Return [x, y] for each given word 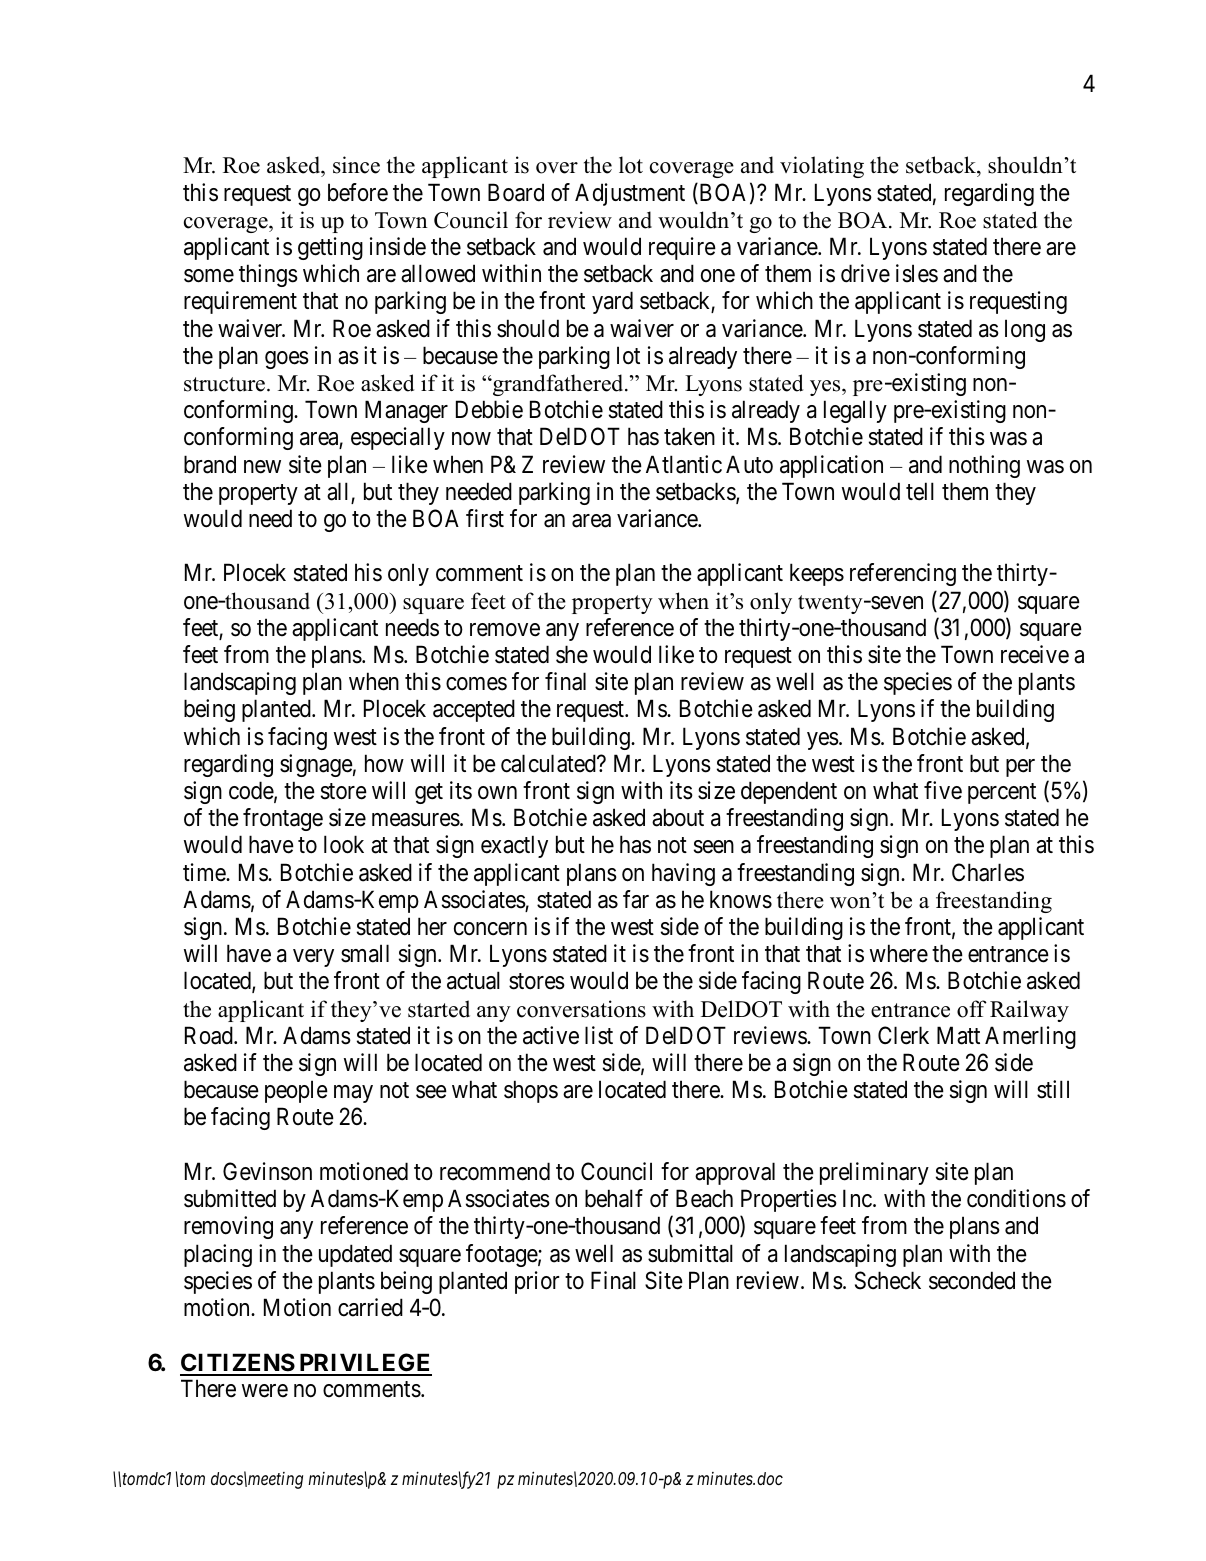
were [265, 1391]
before [358, 192]
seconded [972, 1280]
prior [537, 1282]
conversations [581, 1009]
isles [917, 273]
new [262, 467]
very [313, 958]
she [572, 654]
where [899, 953]
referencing [903, 574]
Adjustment [630, 194]
